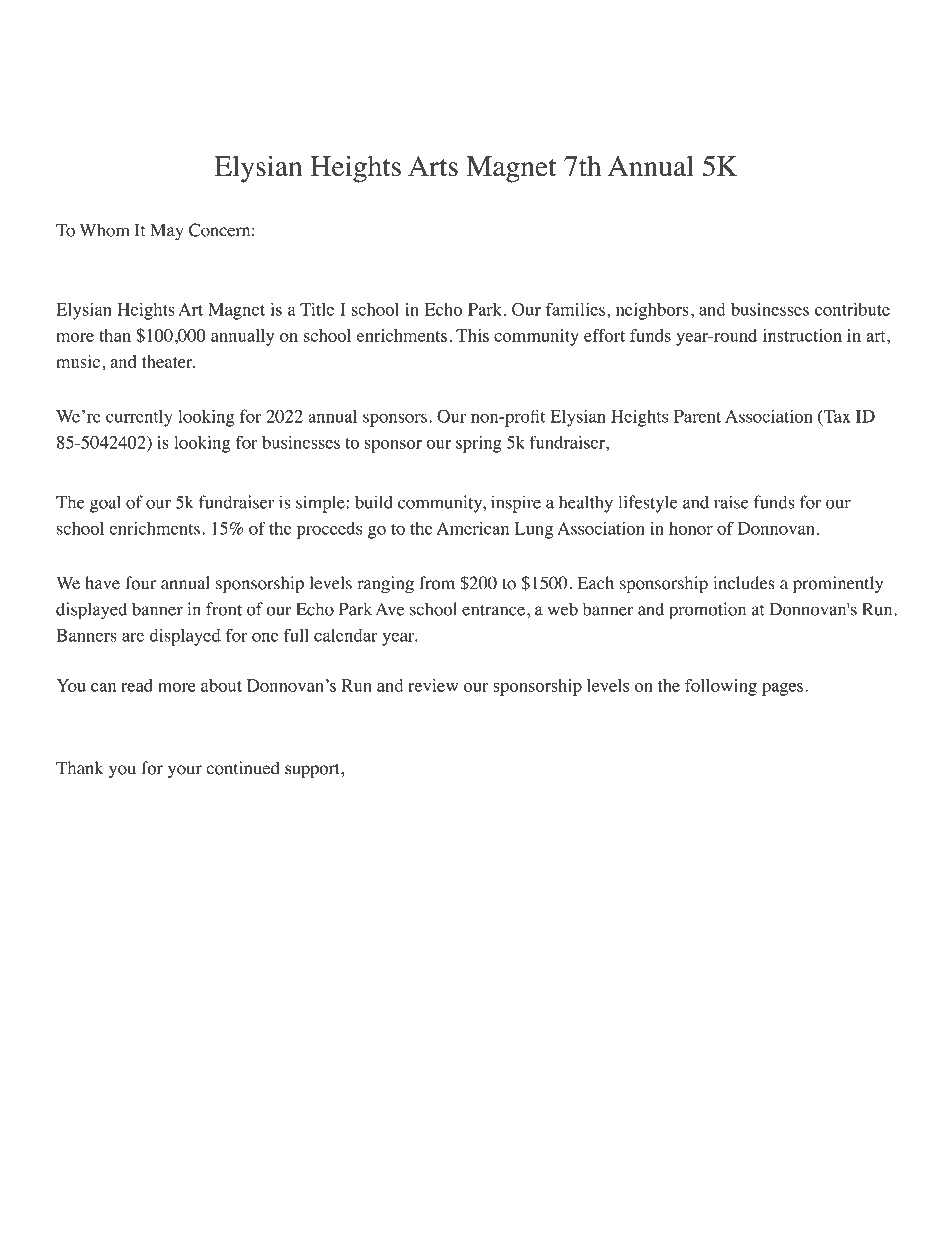 The height and width of the screenshot is (1233, 952). Describe the element at coordinates (802, 335) in the screenshot. I see `instruction` at that location.
